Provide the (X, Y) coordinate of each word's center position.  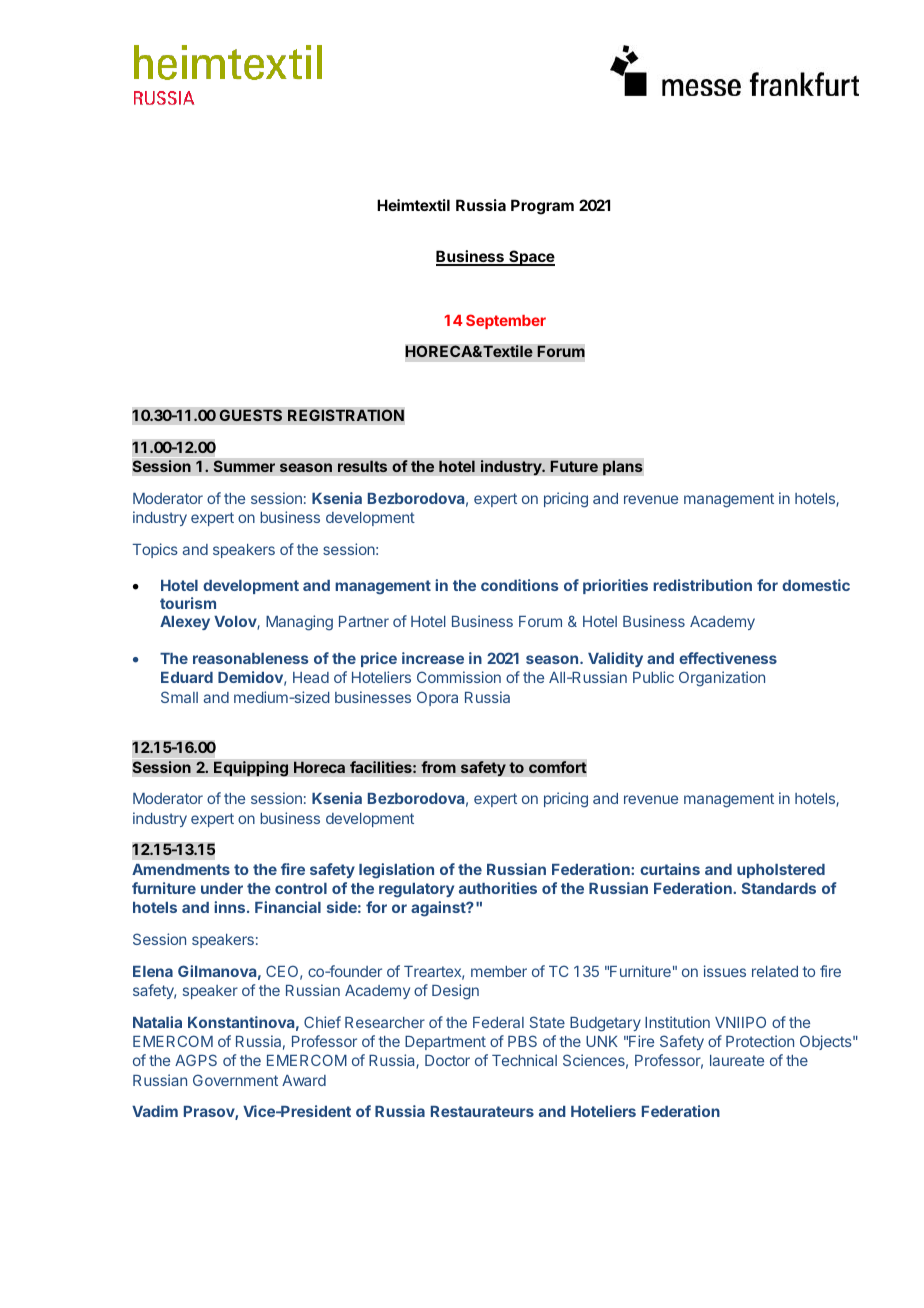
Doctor (447, 1060)
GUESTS (250, 415)
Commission (459, 677)
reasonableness (251, 658)
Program (542, 207)
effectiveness (728, 658)
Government (235, 1080)
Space (531, 258)
